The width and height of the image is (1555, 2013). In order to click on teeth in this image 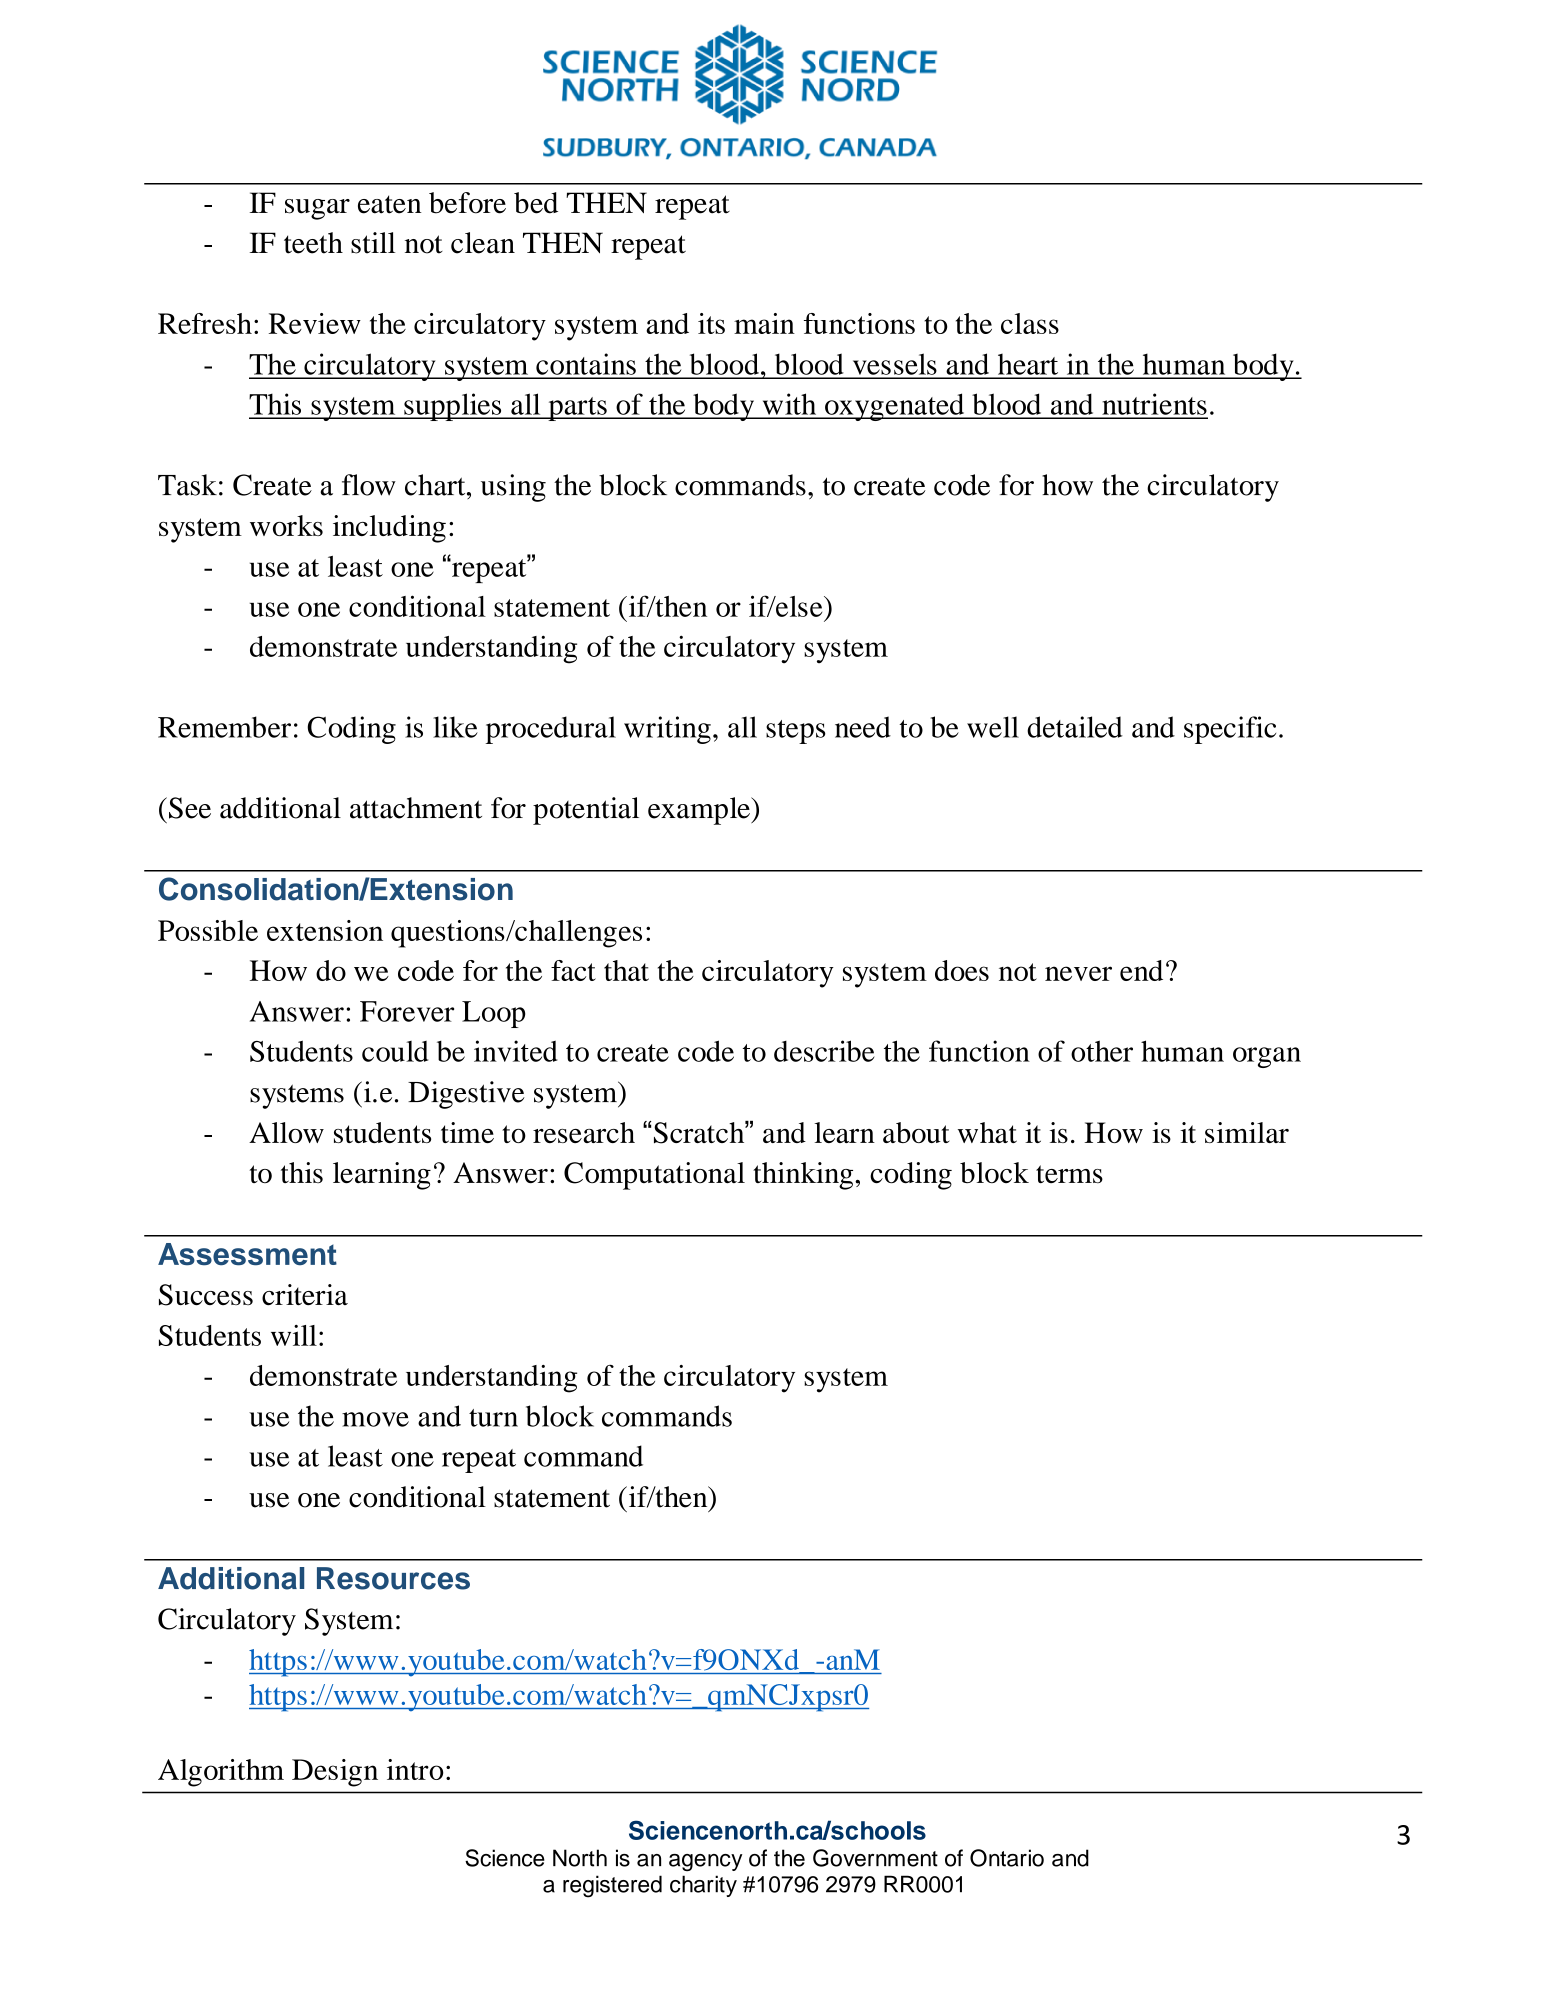, I will do `click(313, 243)`.
